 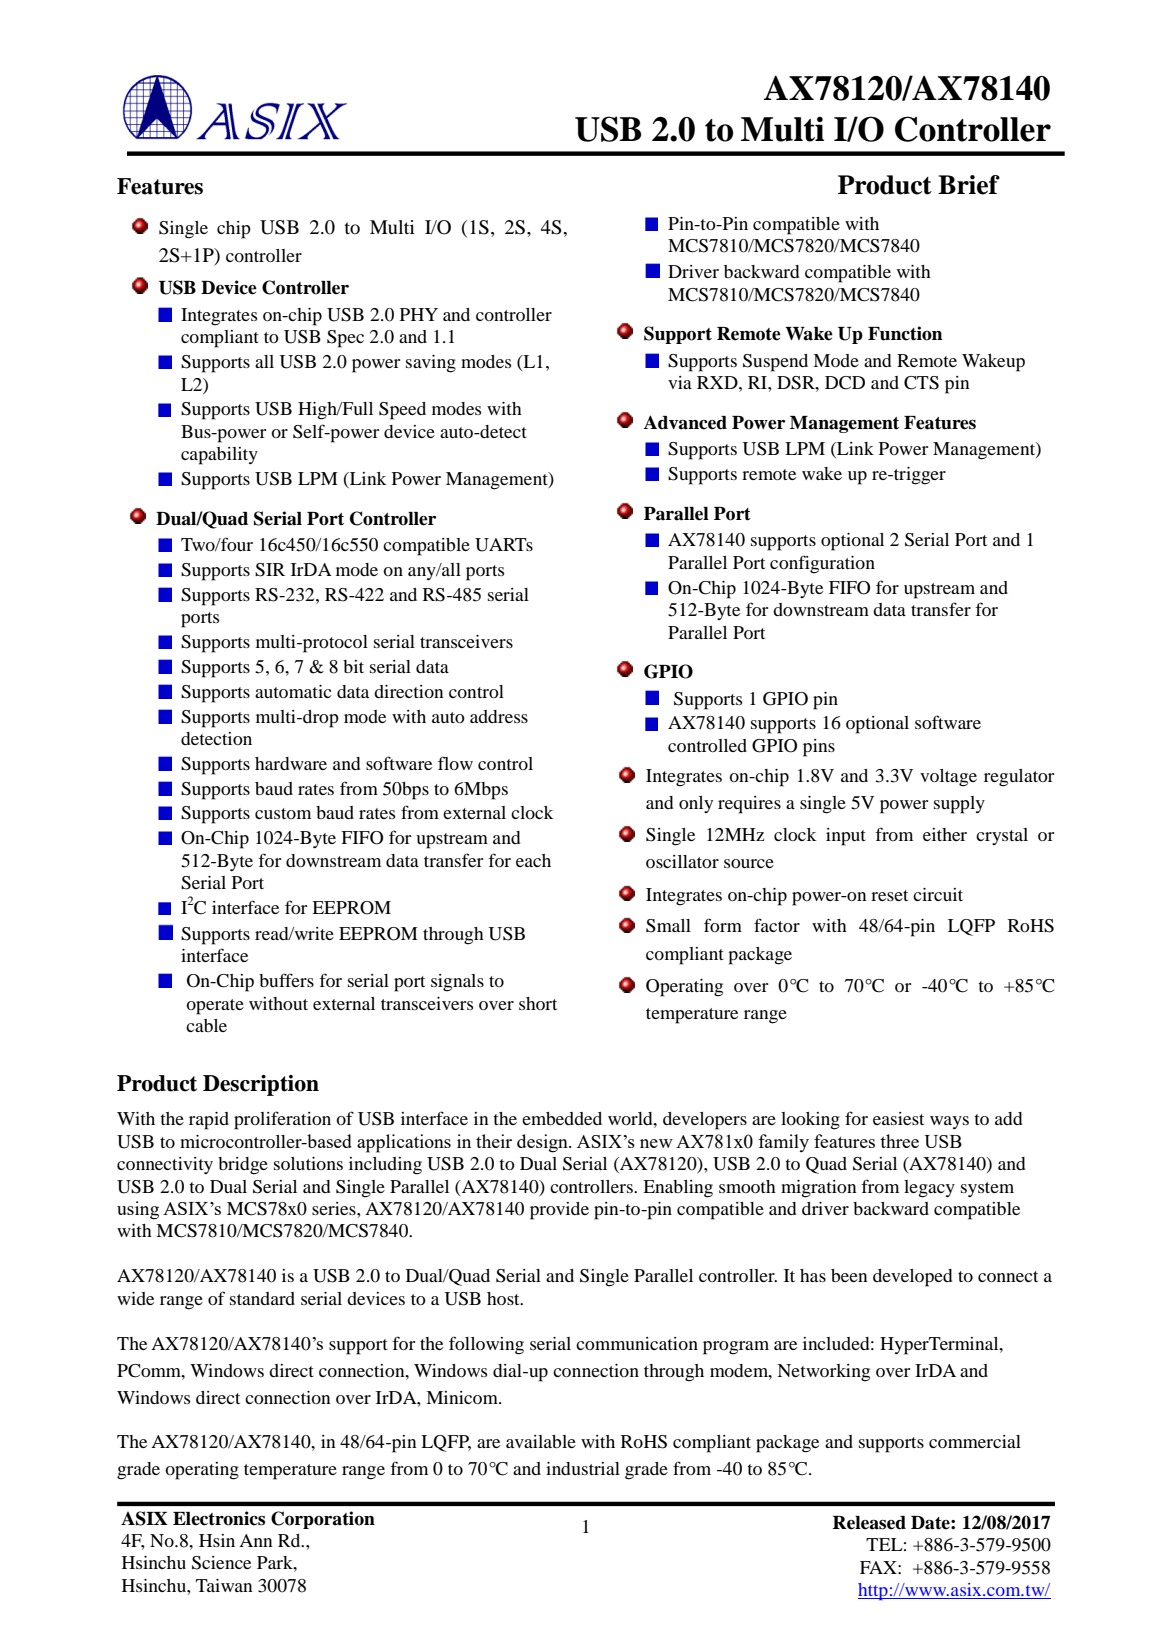 What do you see at coordinates (345, 339) in the page?
I see `Spec` at bounding box center [345, 339].
